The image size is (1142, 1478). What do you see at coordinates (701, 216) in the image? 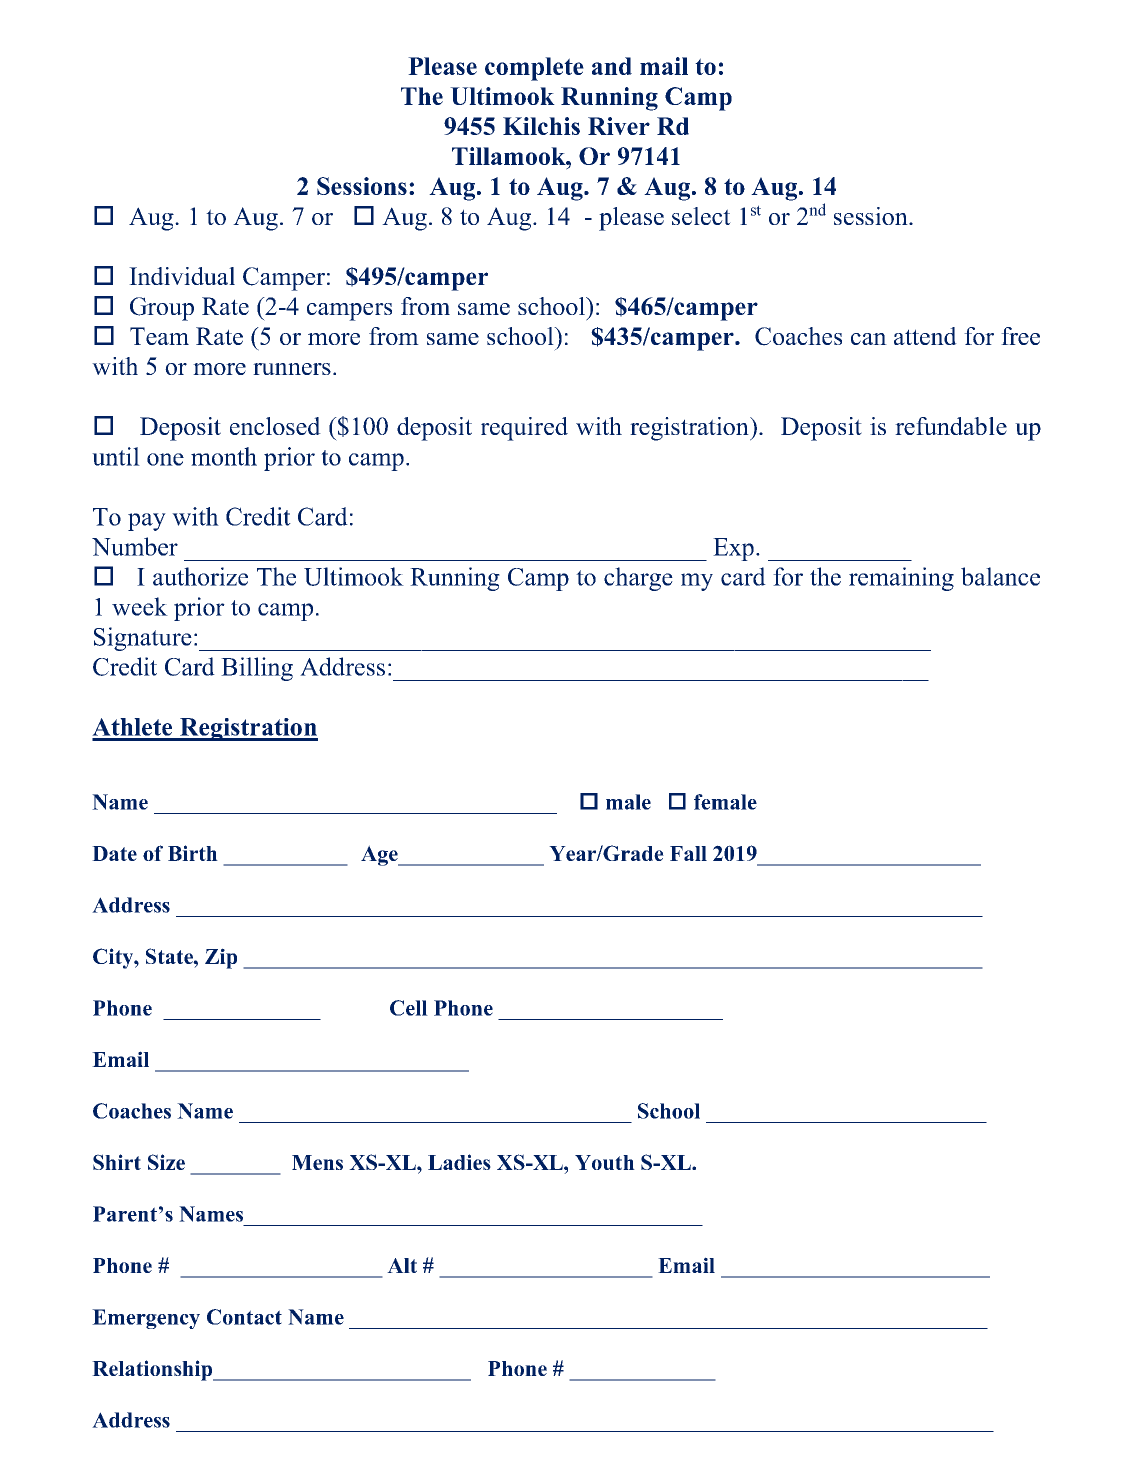
I see `select` at bounding box center [701, 216].
